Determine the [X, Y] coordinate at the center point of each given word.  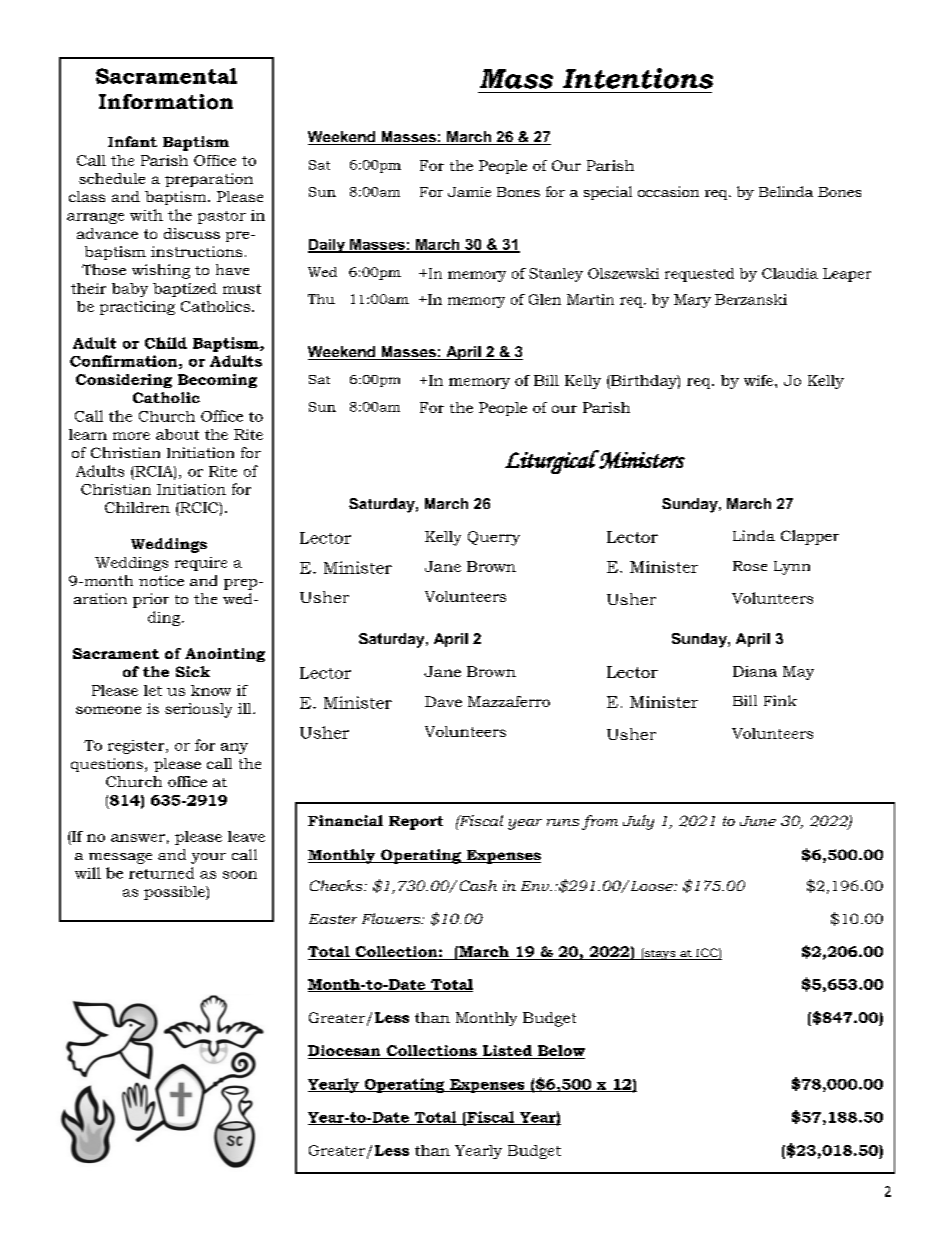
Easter [333, 919]
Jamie [469, 192]
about [177, 434]
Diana [755, 671]
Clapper [810, 537]
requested [699, 275]
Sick [193, 671]
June [758, 821]
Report [416, 823]
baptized [185, 290]
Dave [443, 701]
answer [138, 838]
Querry [494, 538]
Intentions [638, 78]
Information [166, 102]
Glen [545, 299]
